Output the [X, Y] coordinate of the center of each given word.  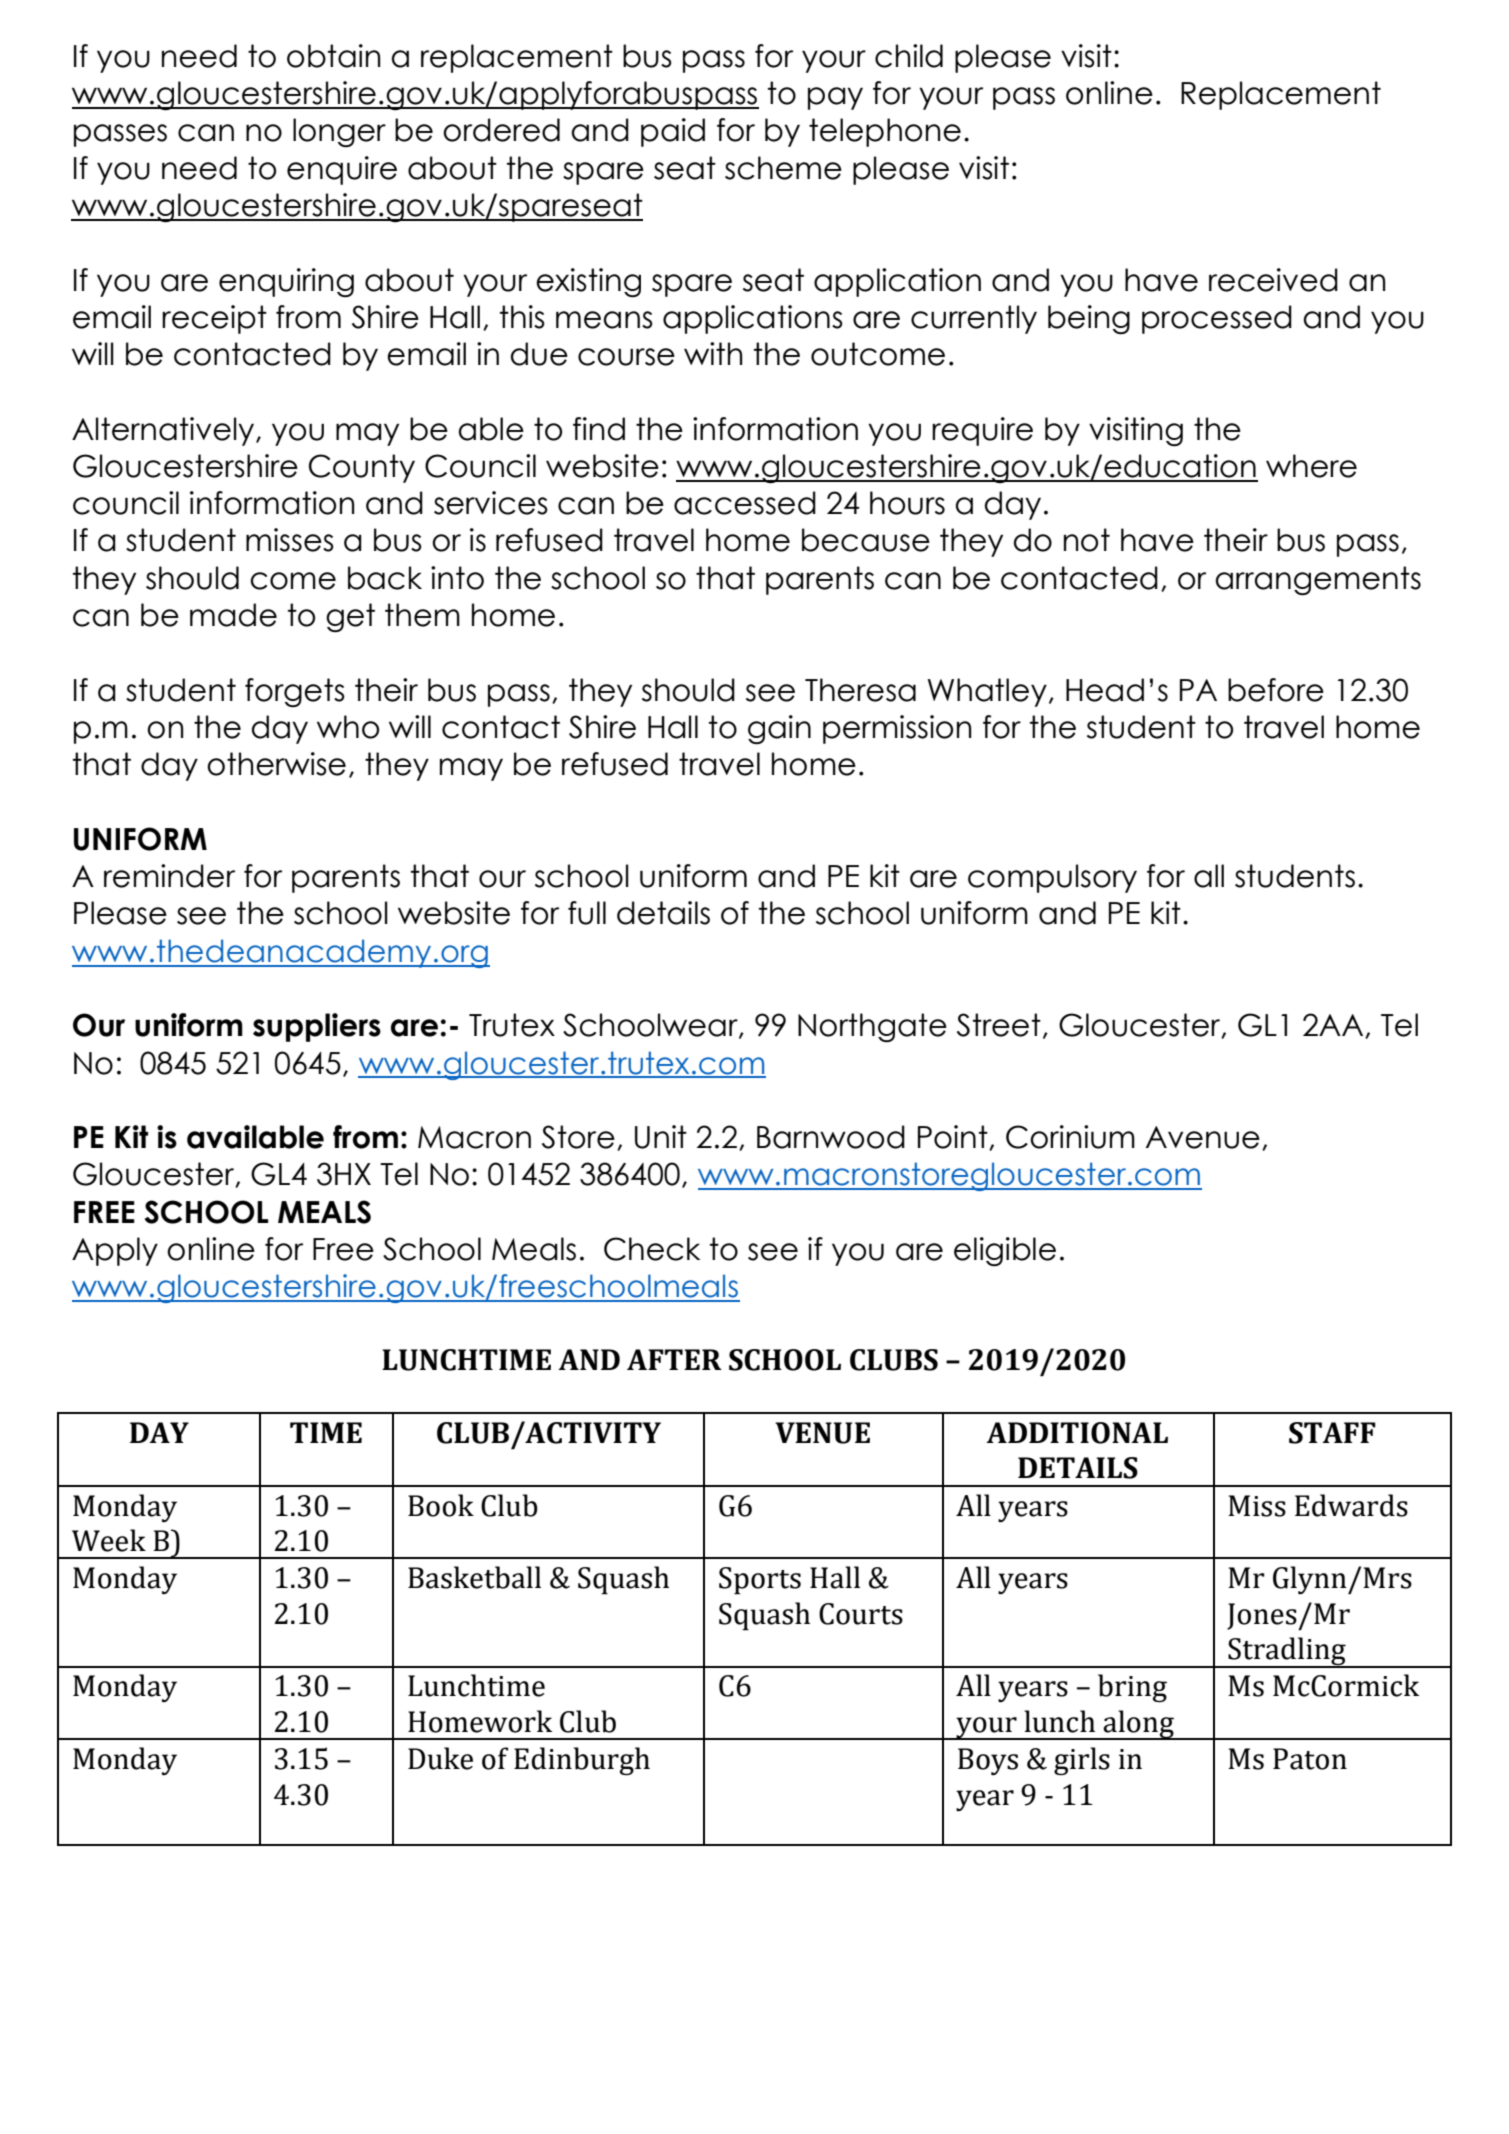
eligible [1005, 1251]
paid [673, 132]
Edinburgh [582, 1761]
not [1087, 540]
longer [339, 132]
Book [441, 1505]
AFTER [674, 1359]
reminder [169, 876]
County [362, 468]
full [587, 913]
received [1273, 280]
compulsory [1052, 878]
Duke [440, 1758]
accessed [745, 503]
